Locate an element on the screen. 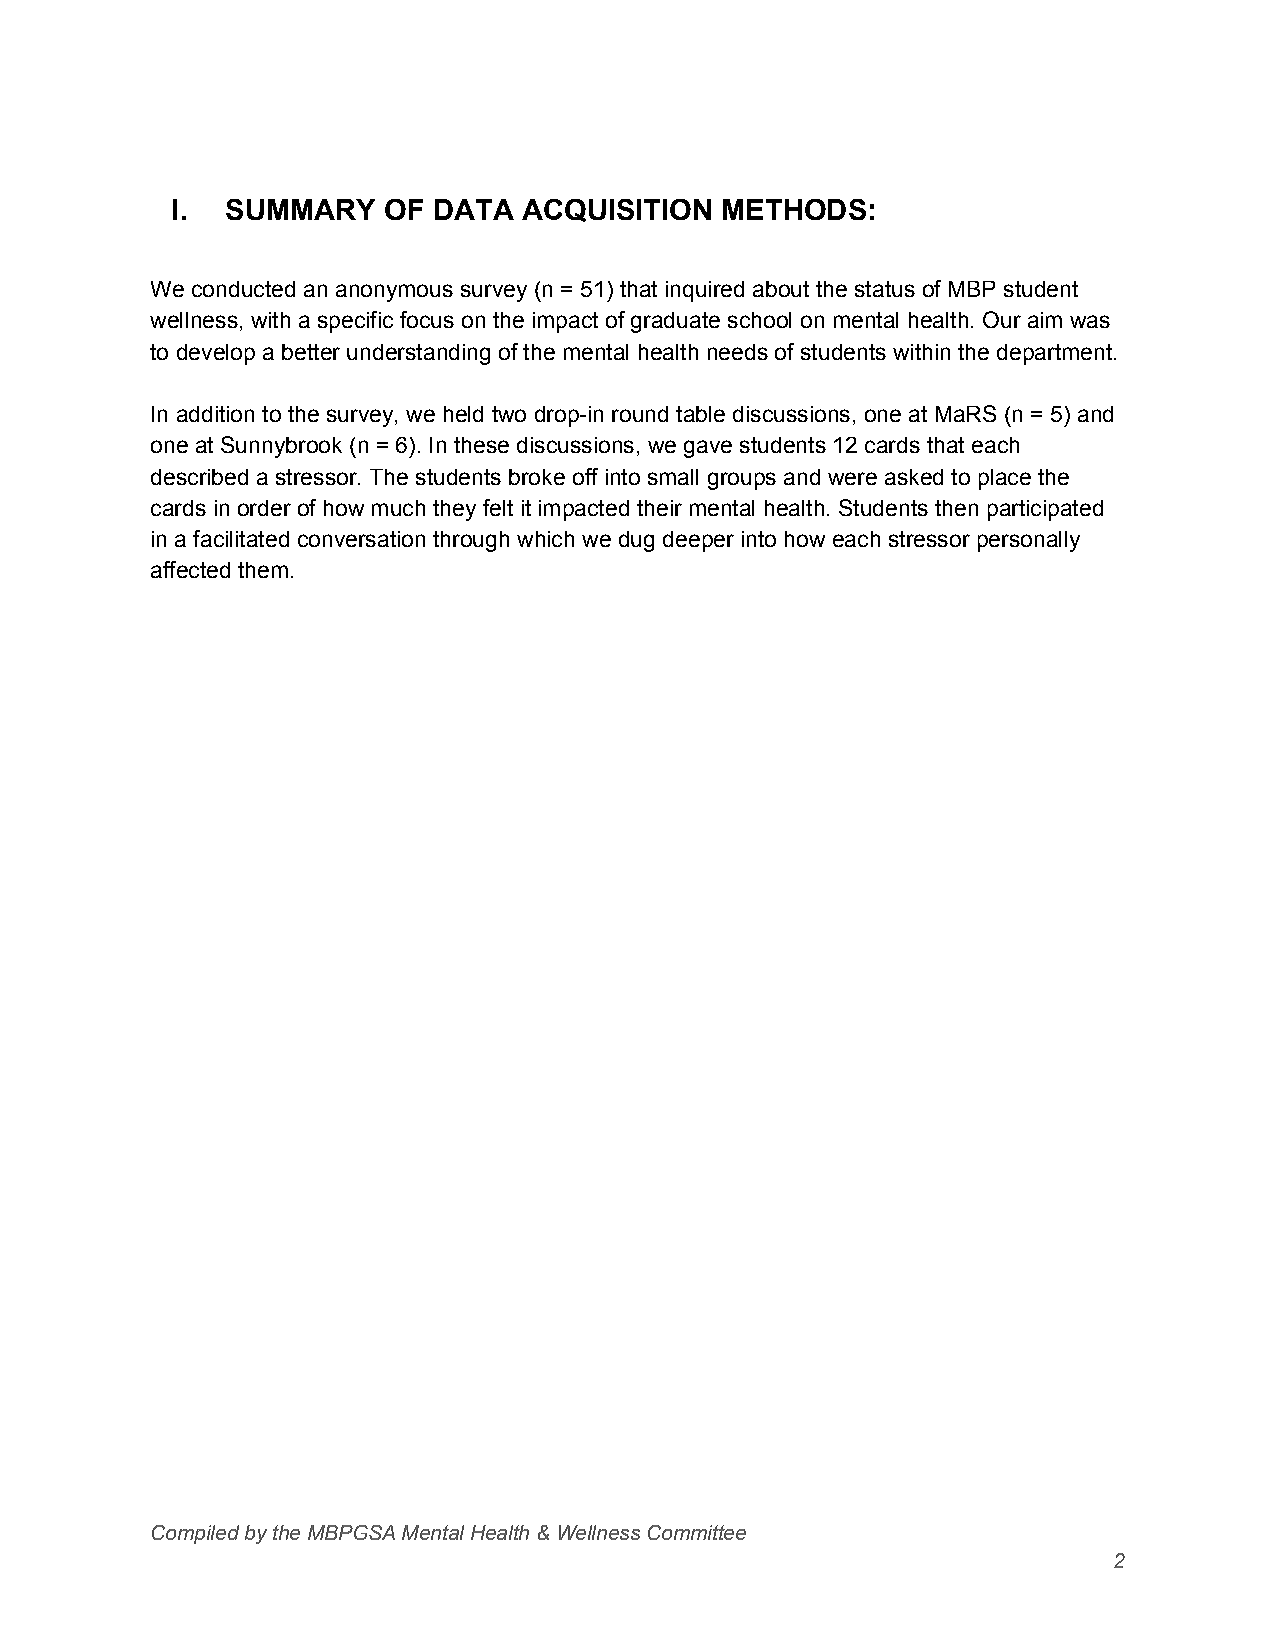 Image resolution: width=1276 pixels, height=1651 pixels. SUMMARY is located at coordinates (300, 209).
